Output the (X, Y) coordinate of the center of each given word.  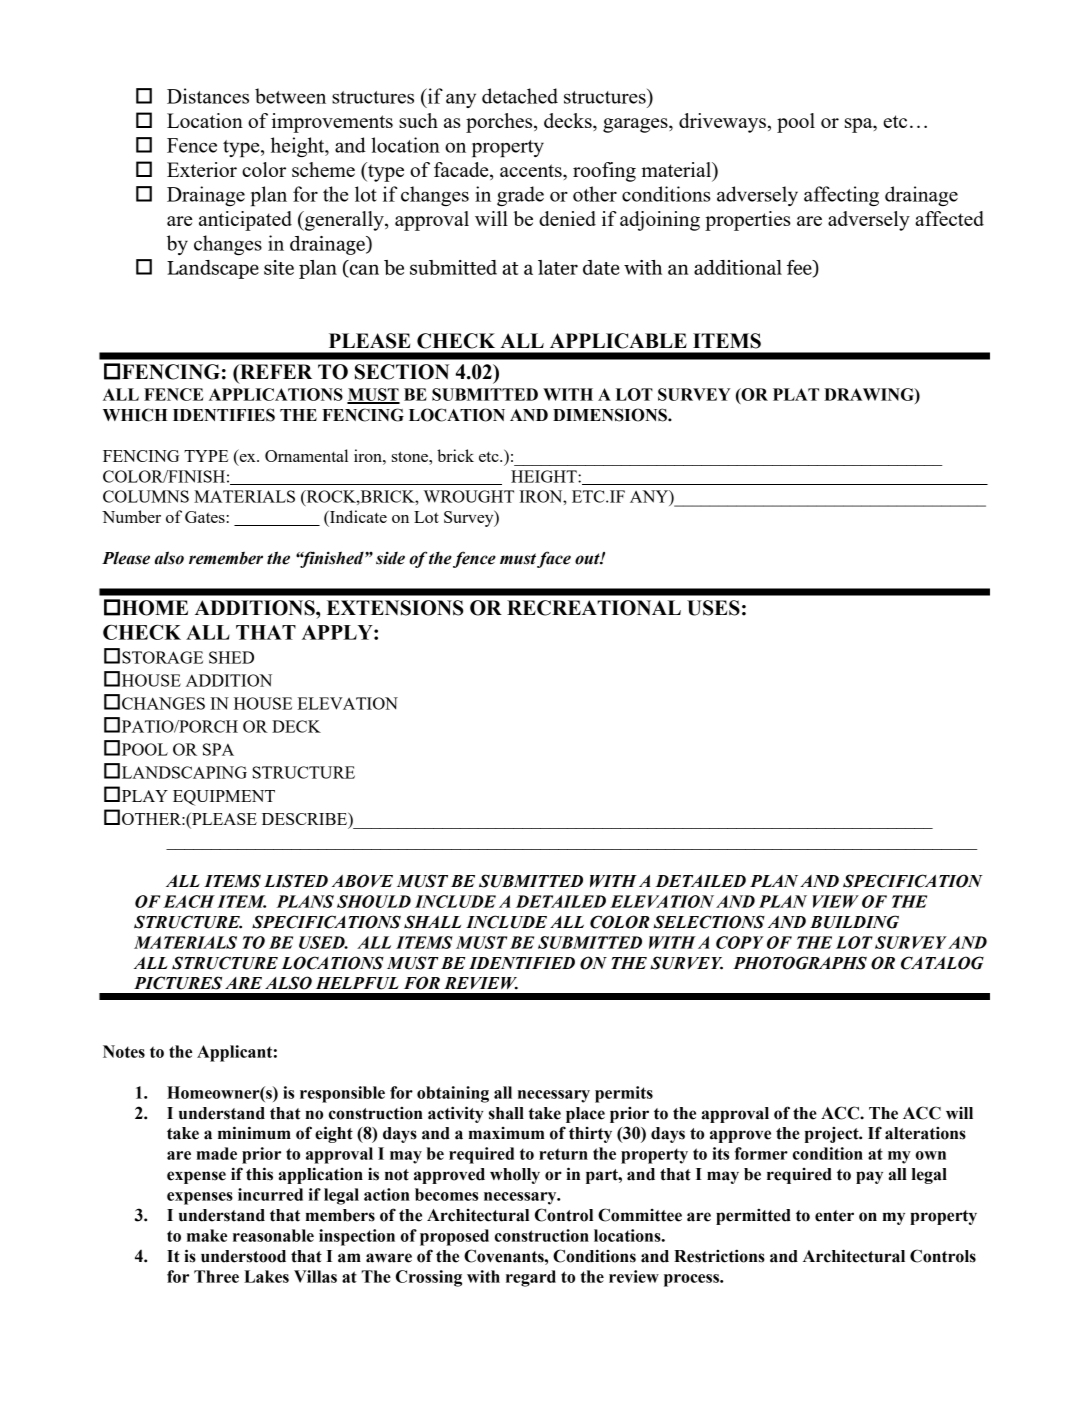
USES (713, 608)
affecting (841, 196)
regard (531, 1278)
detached (520, 96)
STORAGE (162, 657)
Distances (208, 96)
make (207, 1235)
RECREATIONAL (594, 608)
